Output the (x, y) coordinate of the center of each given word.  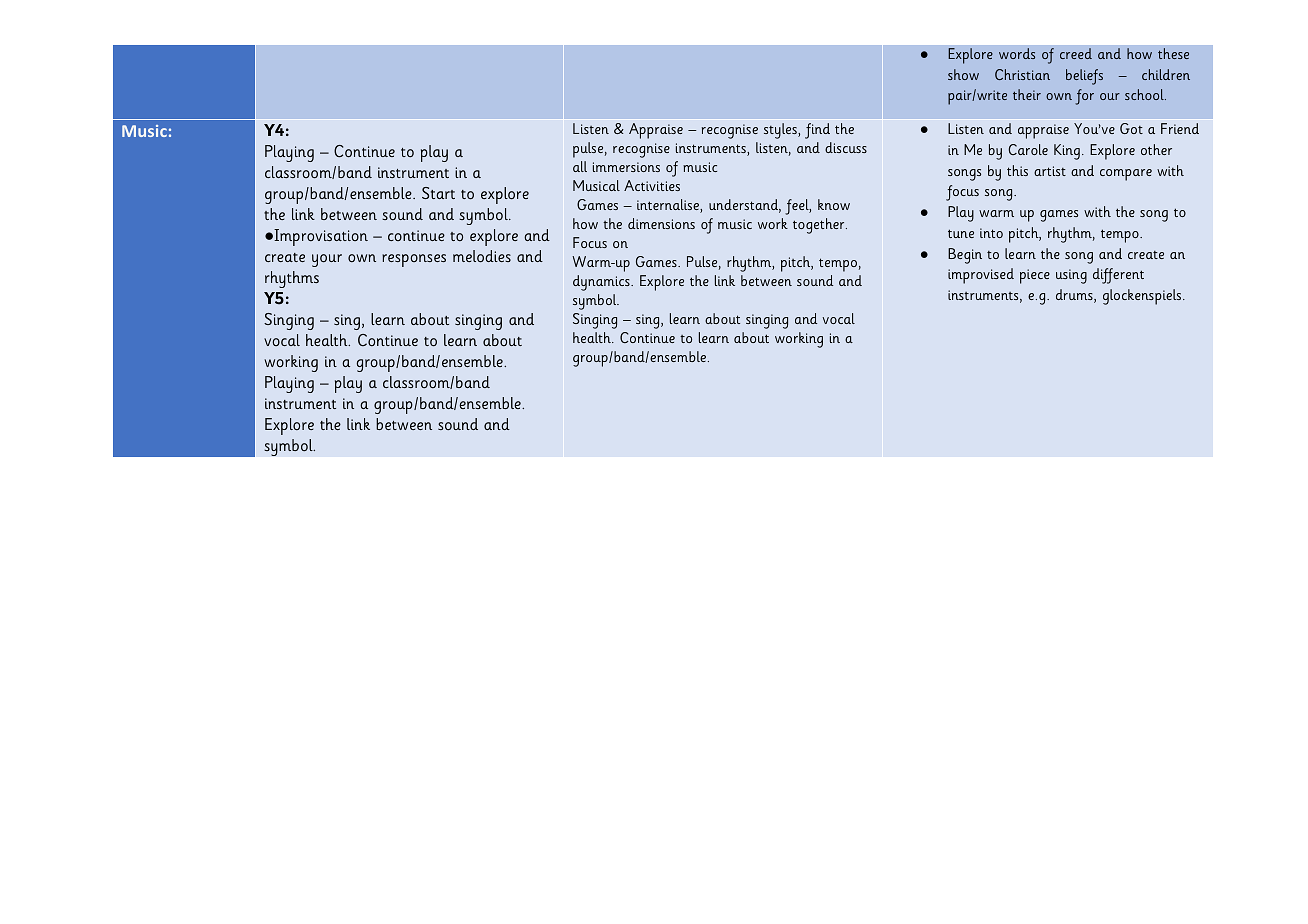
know (834, 204)
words (1017, 53)
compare (1126, 175)
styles (781, 131)
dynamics (602, 283)
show (963, 74)
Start (438, 193)
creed (1076, 53)
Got (1131, 128)
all (580, 166)
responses (414, 260)
